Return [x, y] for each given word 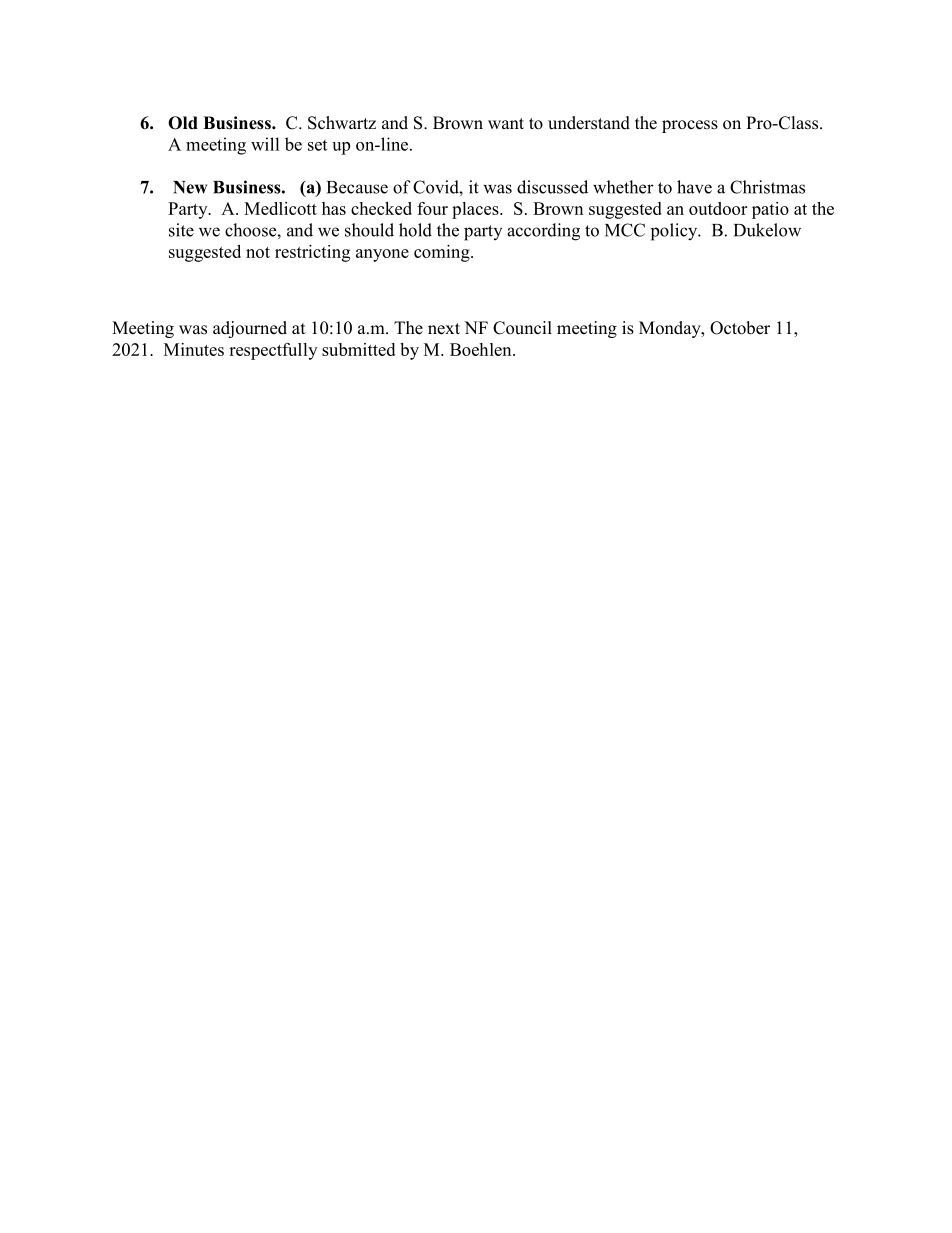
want [506, 123]
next [444, 329]
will [265, 144]
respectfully [273, 351]
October [740, 328]
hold [415, 230]
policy [675, 232]
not [258, 252]
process [690, 126]
